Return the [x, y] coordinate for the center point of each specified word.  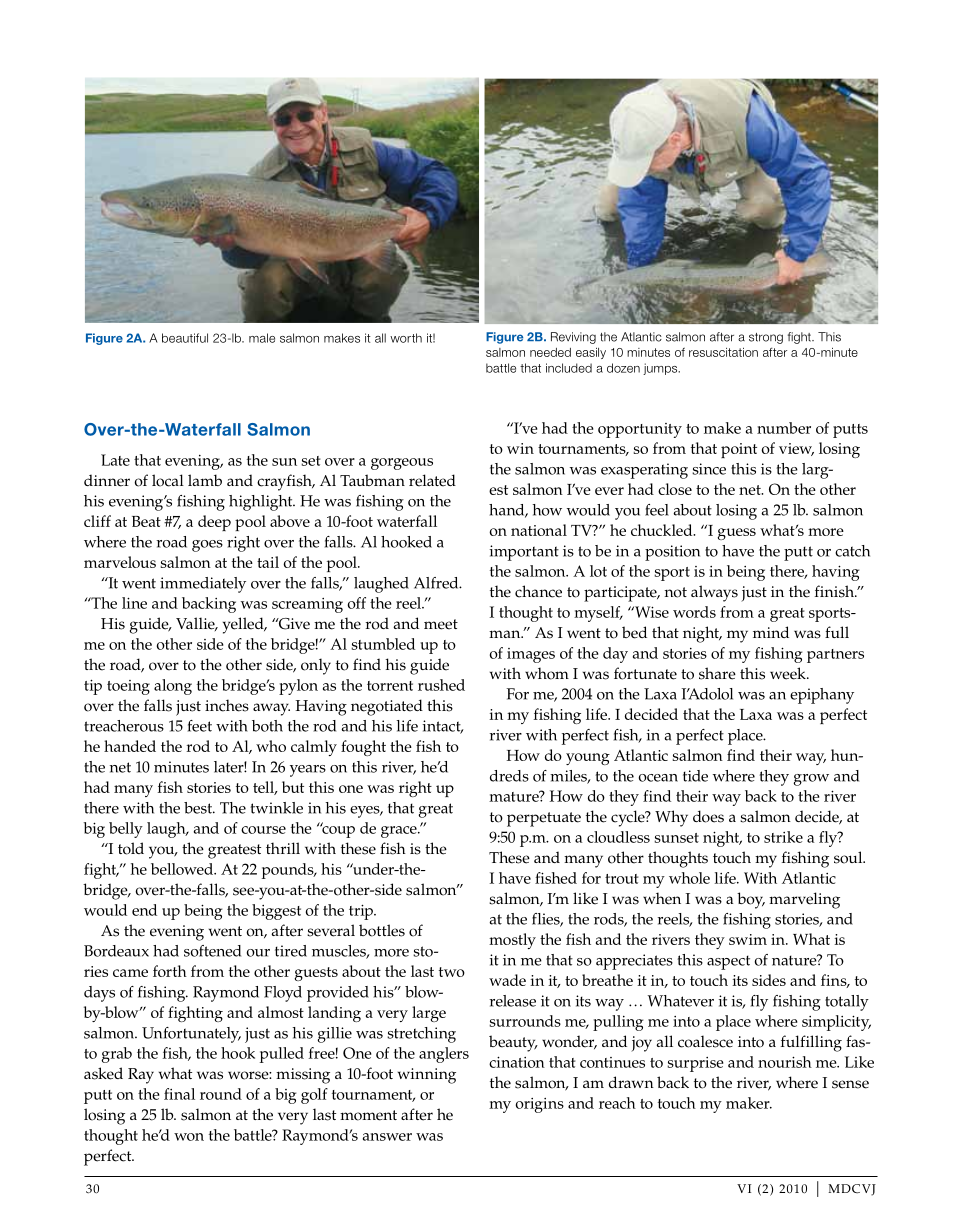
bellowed [183, 869]
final [179, 1094]
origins [540, 1105]
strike [783, 837]
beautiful [185, 338]
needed [550, 352]
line [134, 603]
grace [400, 832]
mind [771, 632]
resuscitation [723, 352]
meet [441, 624]
